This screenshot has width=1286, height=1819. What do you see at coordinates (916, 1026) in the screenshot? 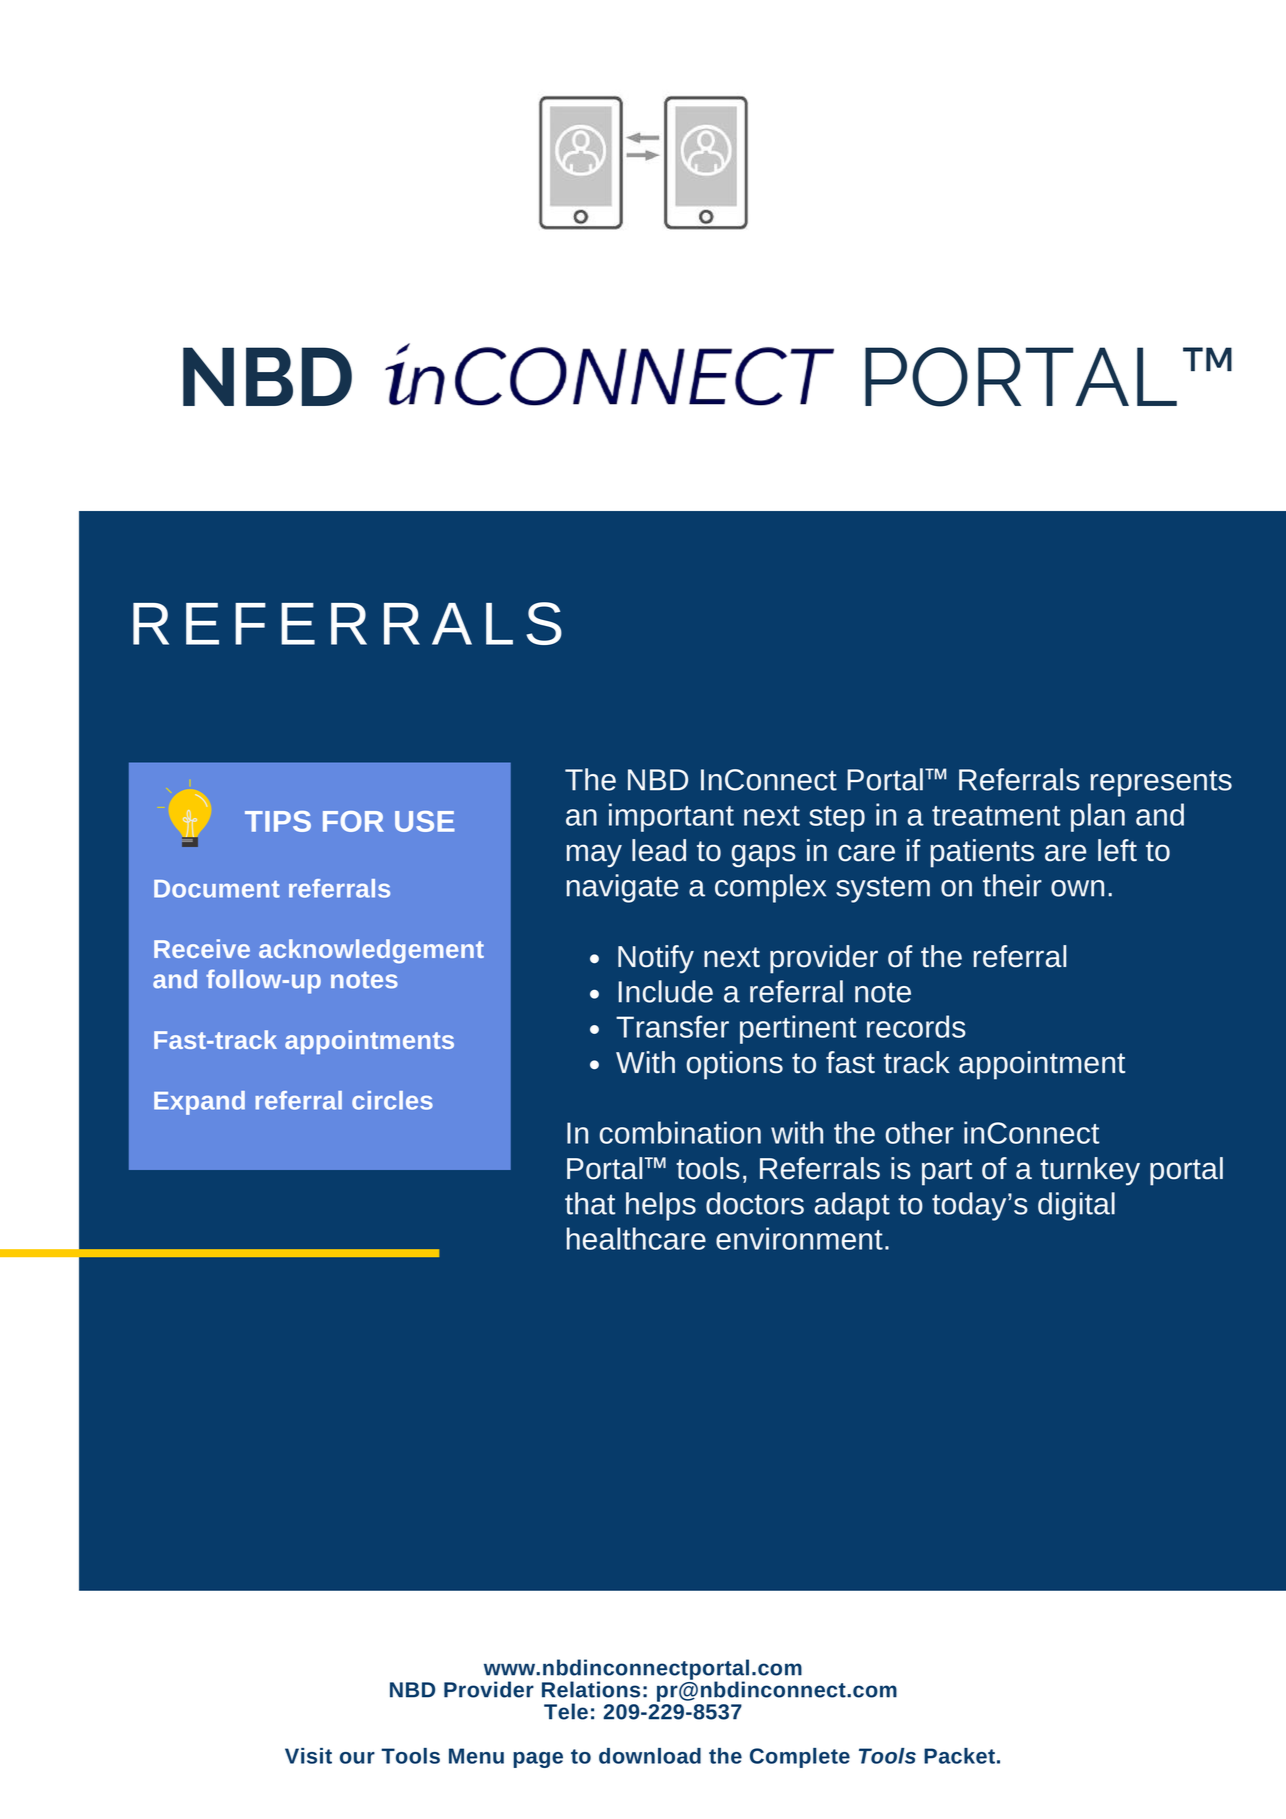
I see `records` at bounding box center [916, 1026].
